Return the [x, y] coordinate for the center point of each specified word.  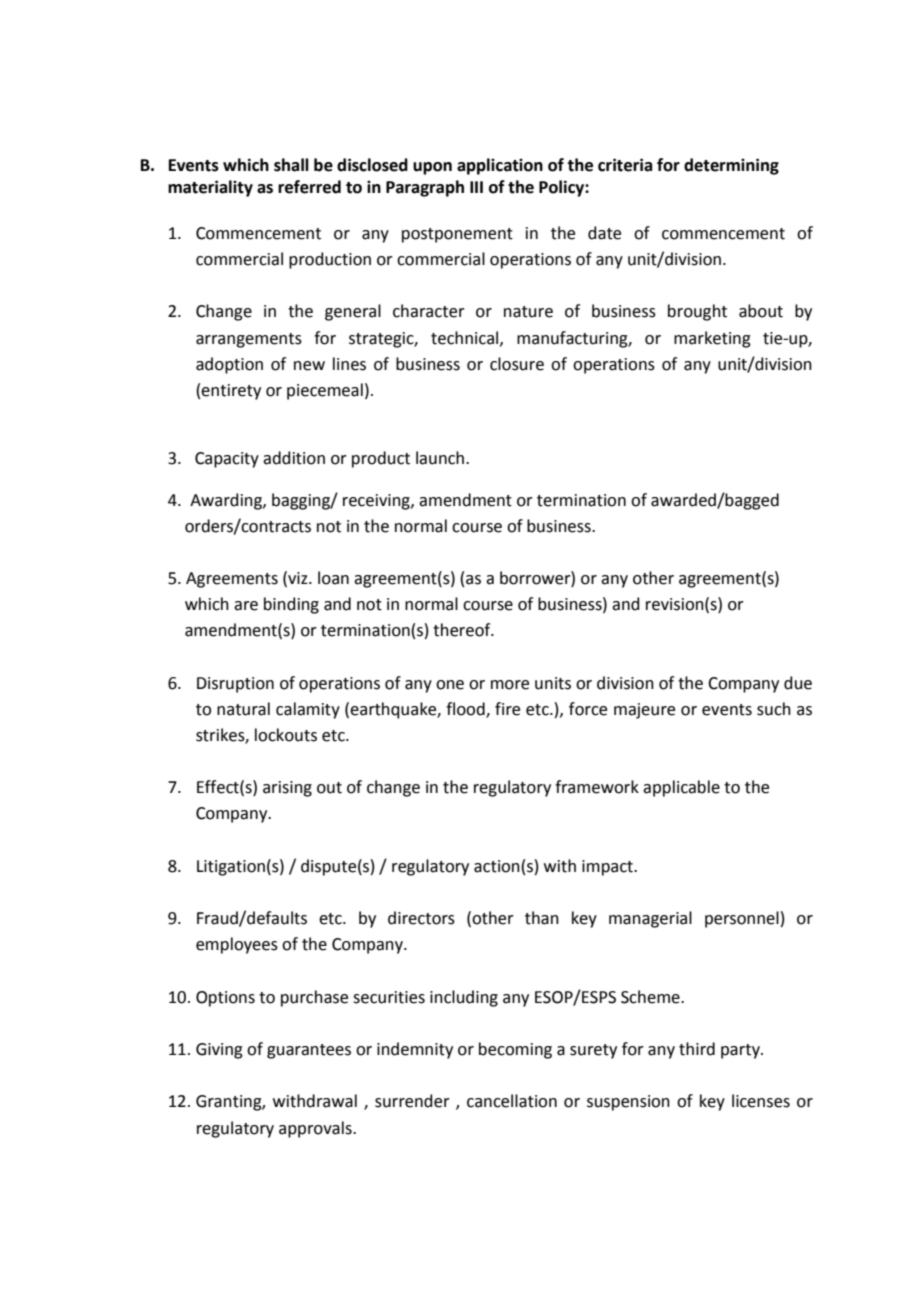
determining [731, 166]
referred [309, 187]
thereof [463, 630]
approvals [316, 1129]
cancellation [512, 1101]
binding [291, 605]
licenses [761, 1101]
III [476, 187]
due [798, 683]
